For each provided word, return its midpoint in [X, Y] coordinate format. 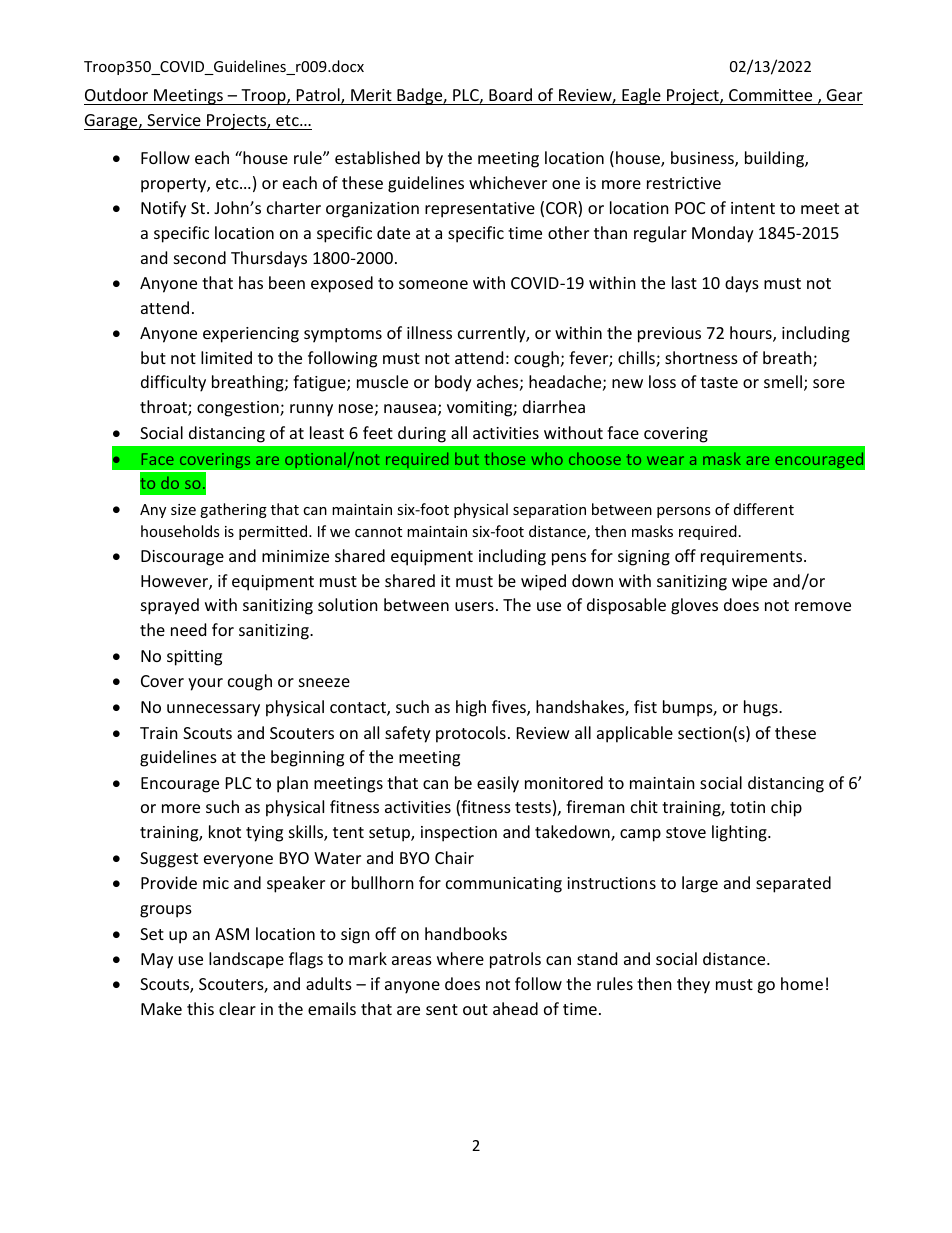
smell [783, 381]
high [471, 708]
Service [174, 120]
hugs [762, 708]
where [460, 958]
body [453, 383]
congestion [239, 409]
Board [510, 94]
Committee [770, 95]
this [200, 1008]
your [205, 684]
